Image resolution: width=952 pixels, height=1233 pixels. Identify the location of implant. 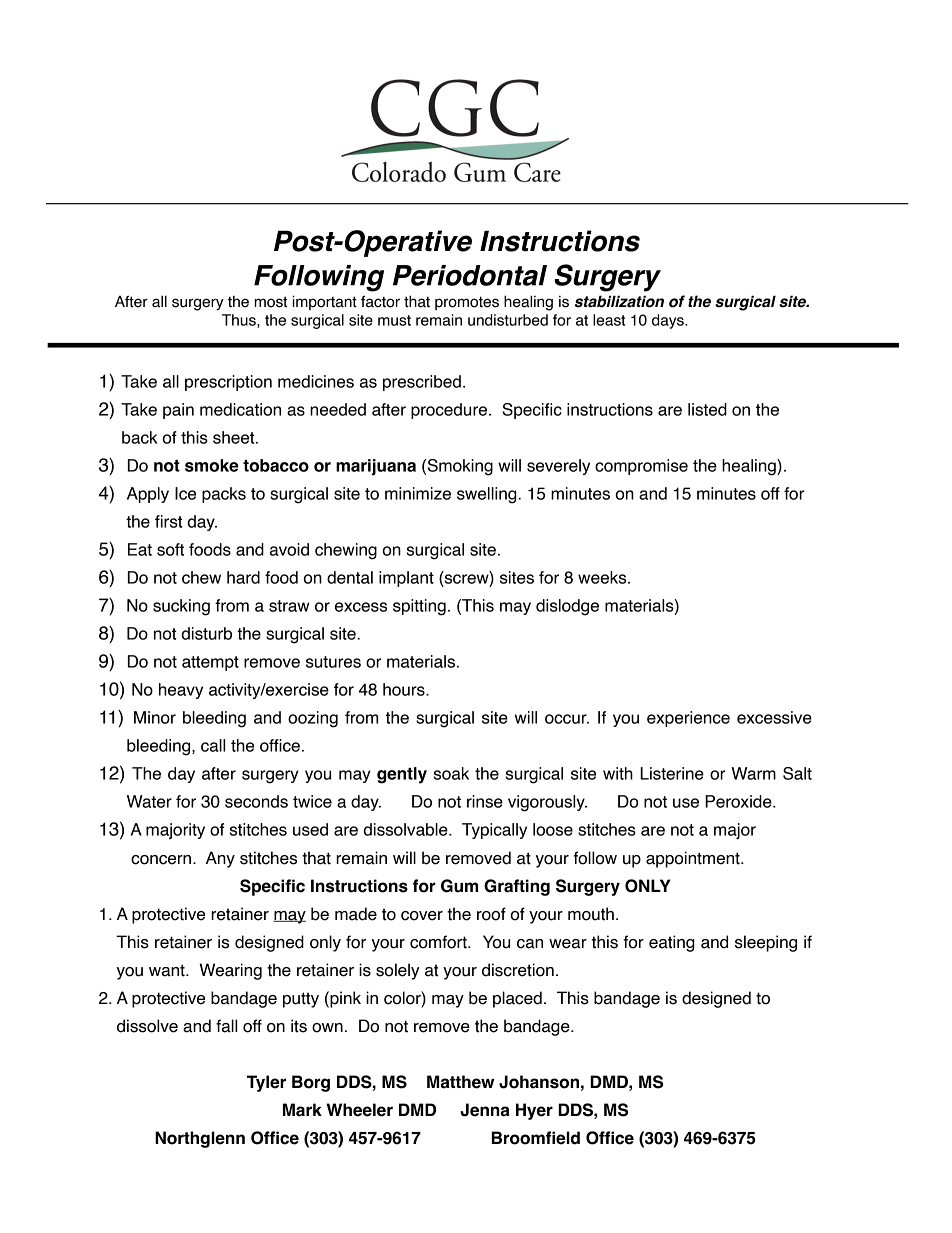
(406, 579).
